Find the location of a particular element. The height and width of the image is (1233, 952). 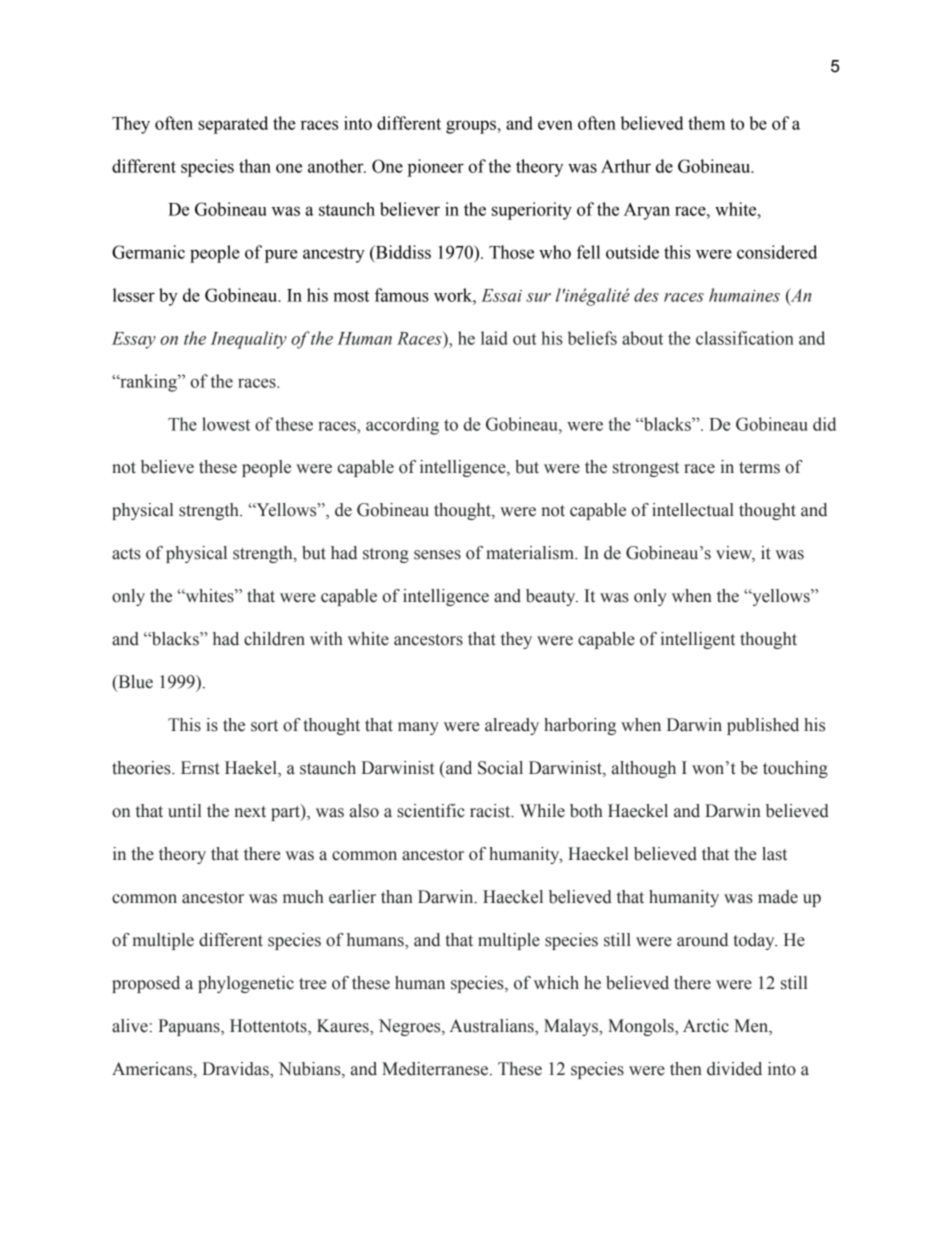

lowest is located at coordinates (226, 424).
